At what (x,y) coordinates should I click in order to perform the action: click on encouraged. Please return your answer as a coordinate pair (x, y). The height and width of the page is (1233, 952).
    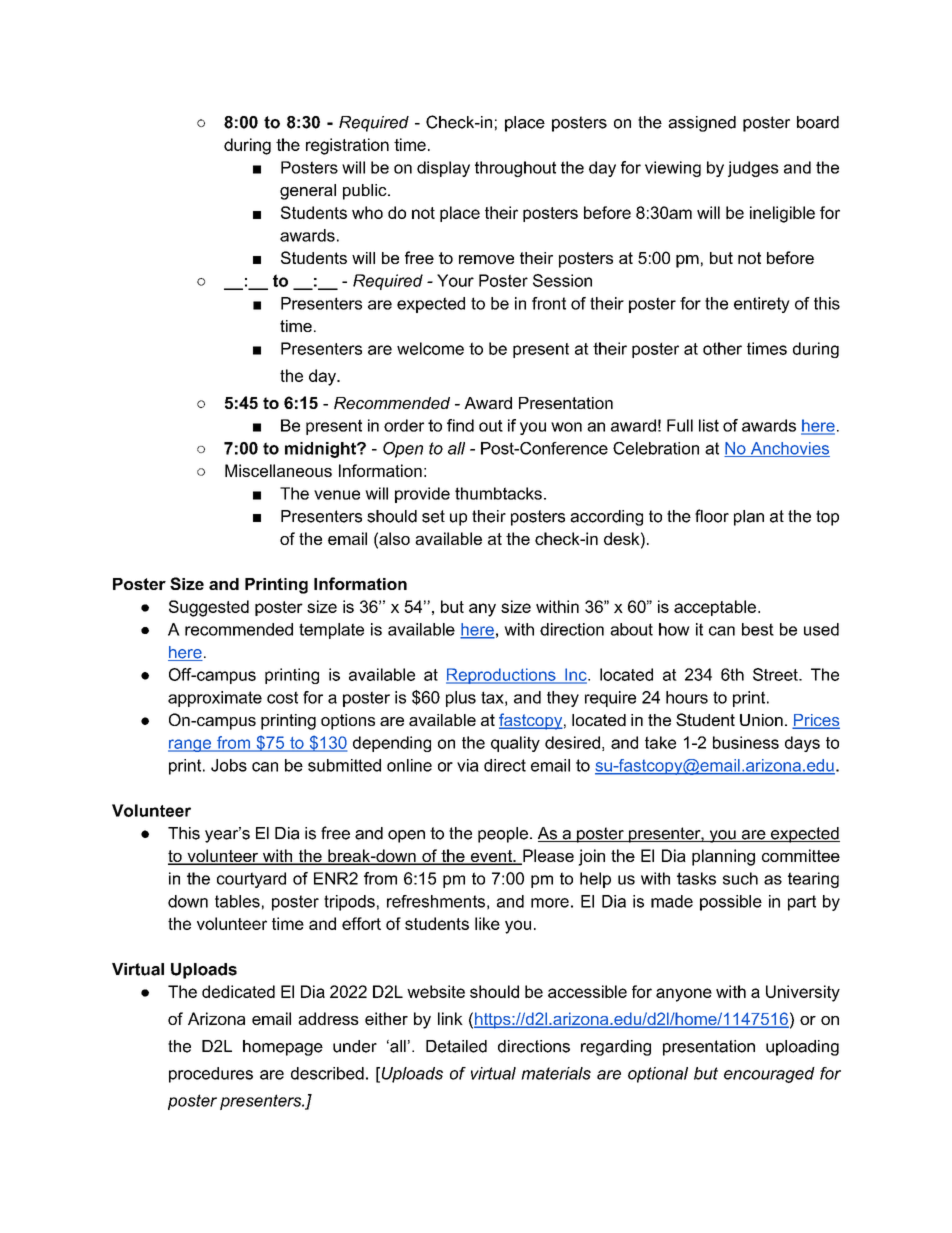
    Looking at the image, I should click on (769, 1075).
